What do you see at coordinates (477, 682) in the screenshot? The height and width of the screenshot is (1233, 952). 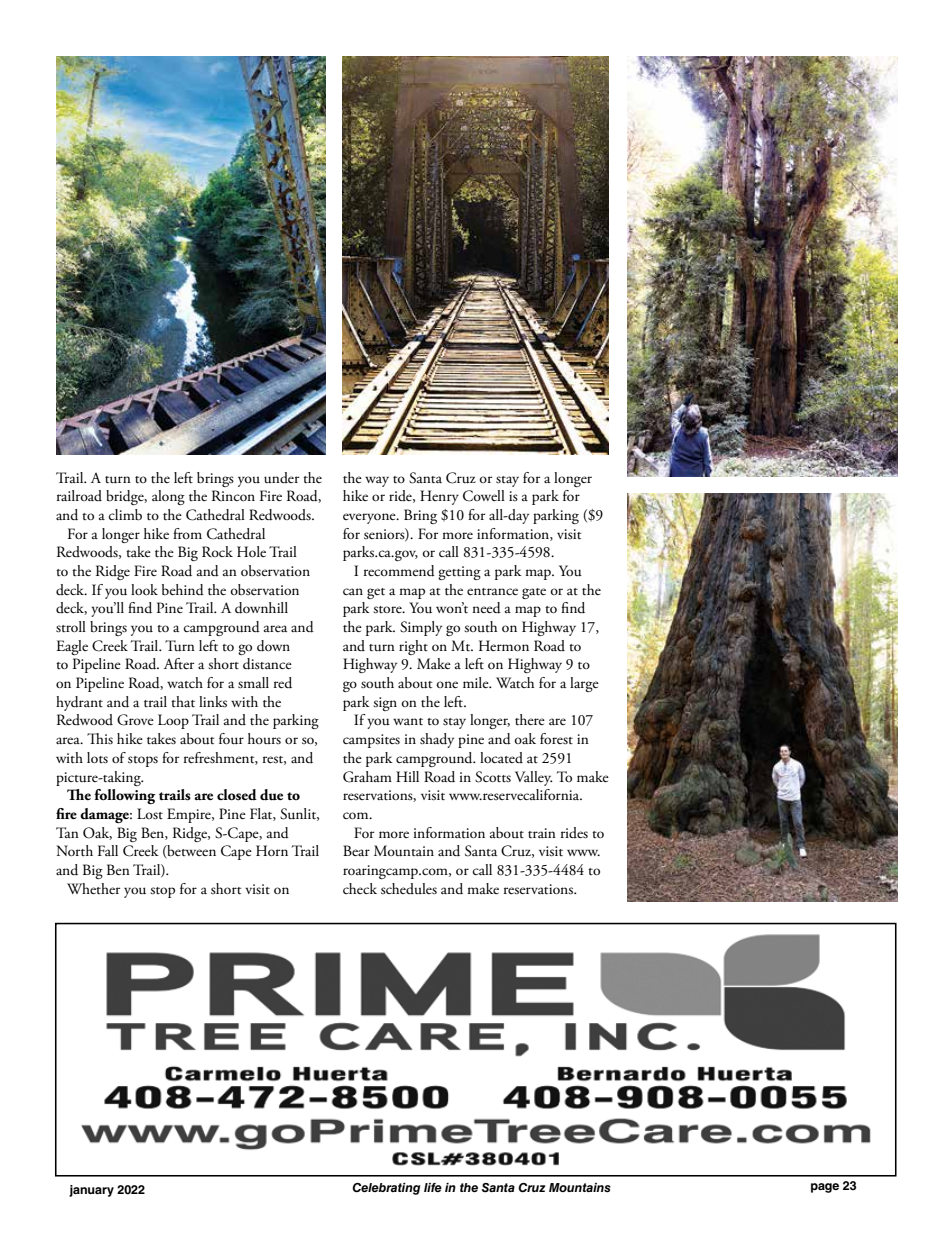 I see `mile` at bounding box center [477, 682].
